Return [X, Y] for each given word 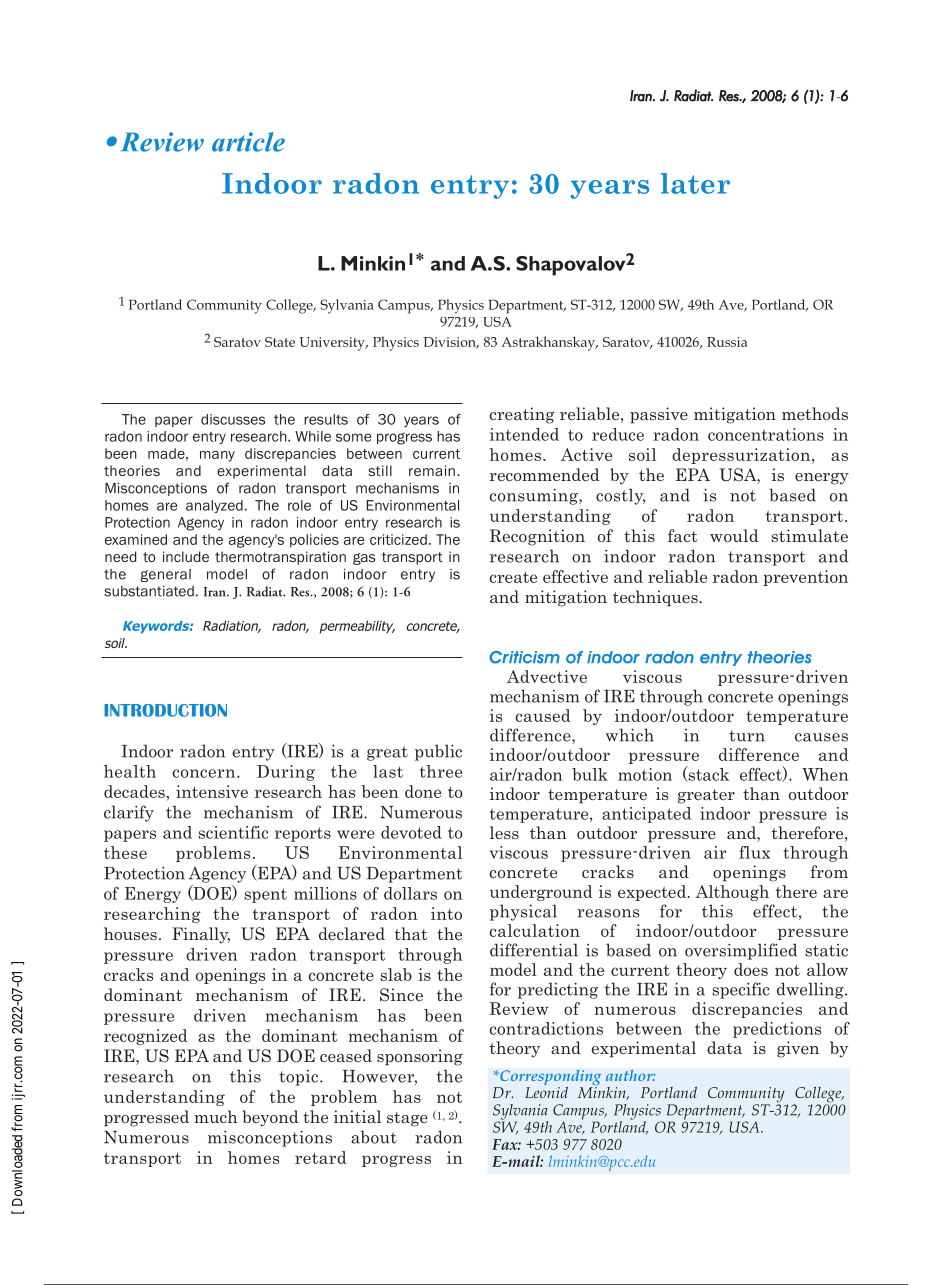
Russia [727, 342]
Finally [201, 935]
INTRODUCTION [165, 710]
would [734, 535]
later [695, 183]
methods [815, 413]
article [248, 142]
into [446, 913]
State [280, 342]
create [513, 577]
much [216, 1116]
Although [732, 893]
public [438, 752]
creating [522, 415]
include [186, 556]
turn [747, 736]
